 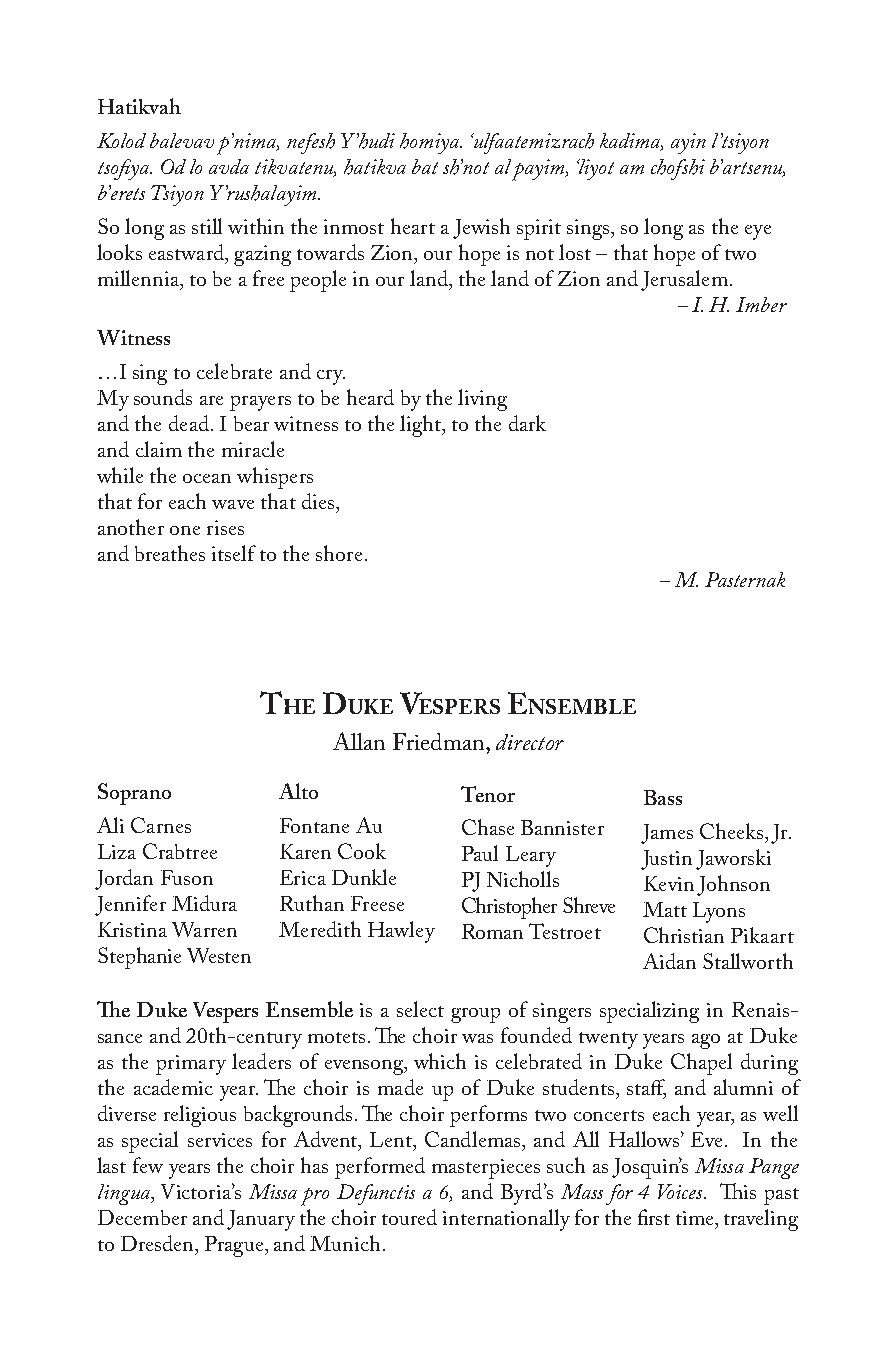 I want to click on Hawley, so click(x=401, y=932).
